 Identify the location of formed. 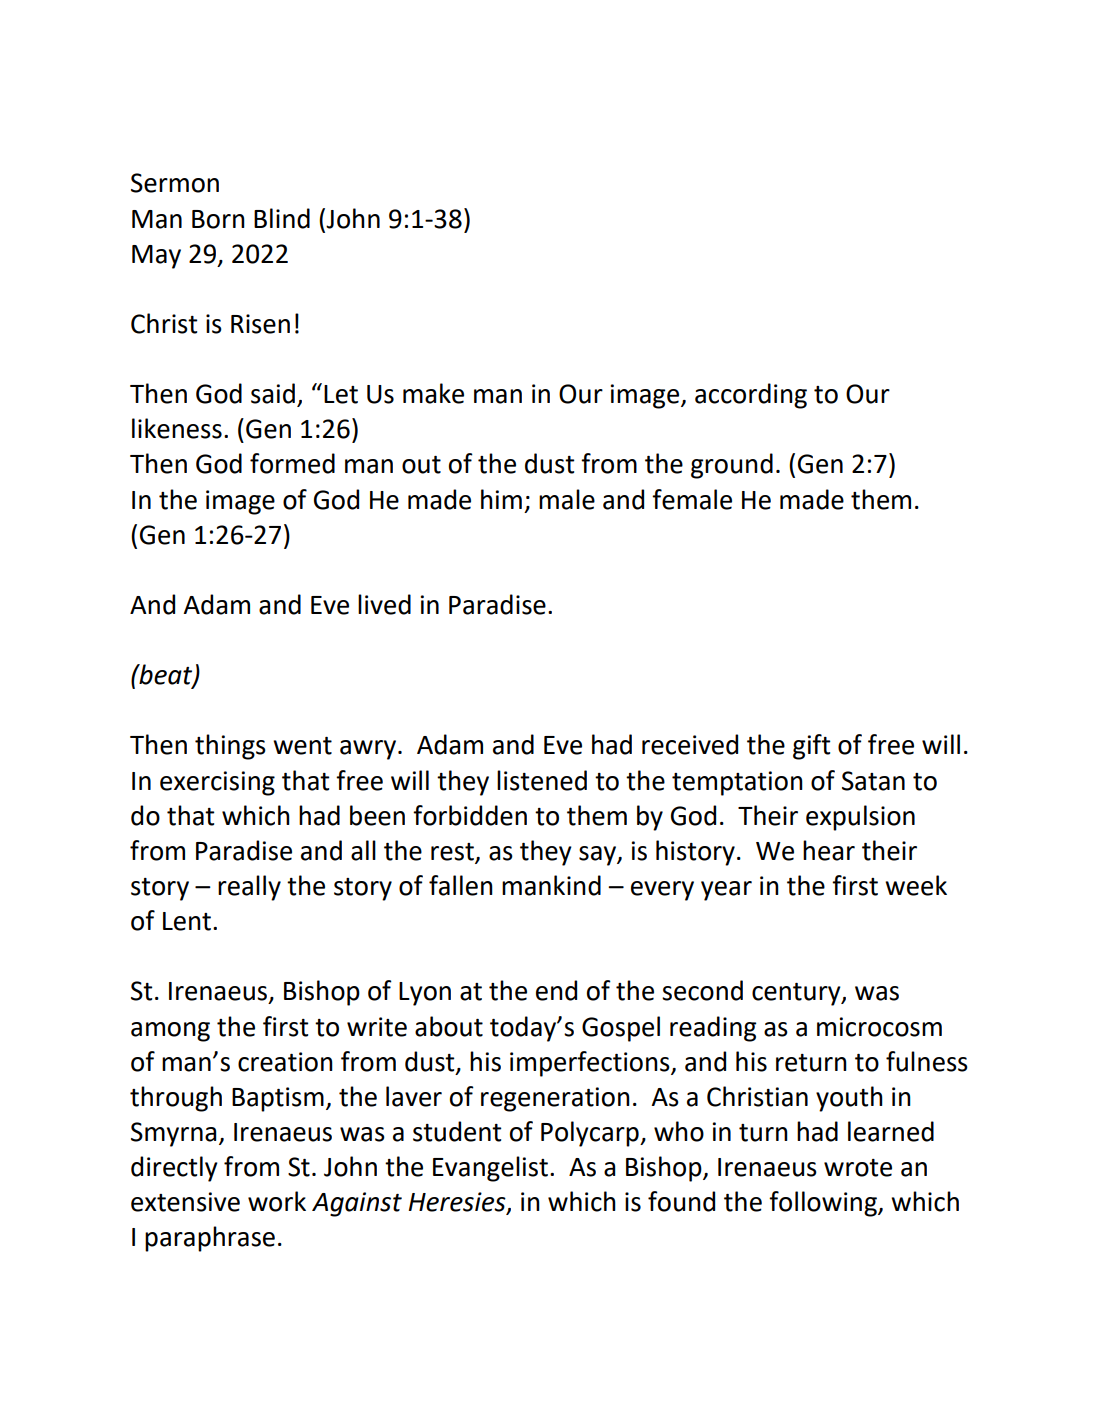
(292, 463).
